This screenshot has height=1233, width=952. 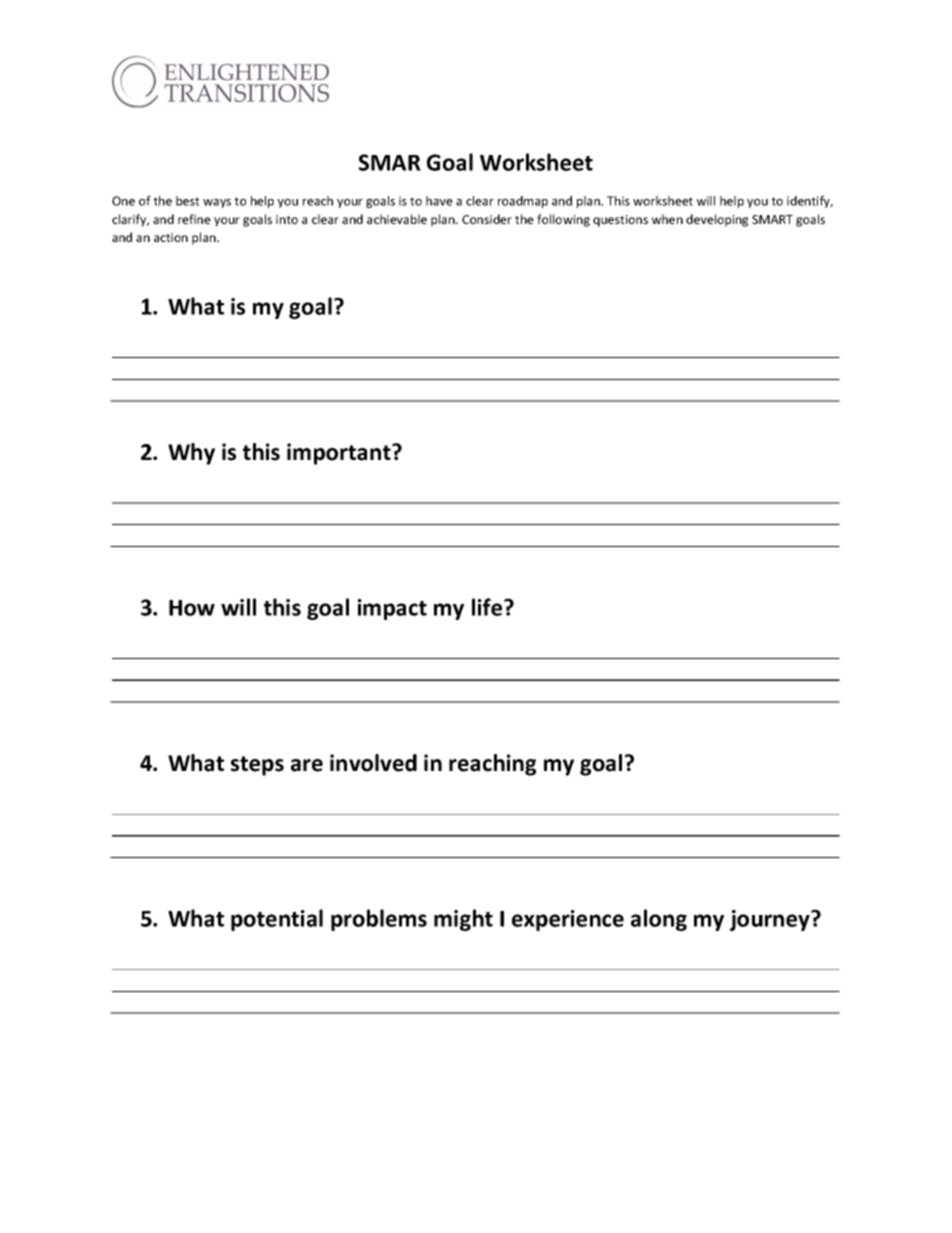 What do you see at coordinates (192, 608) in the screenshot?
I see `How` at bounding box center [192, 608].
